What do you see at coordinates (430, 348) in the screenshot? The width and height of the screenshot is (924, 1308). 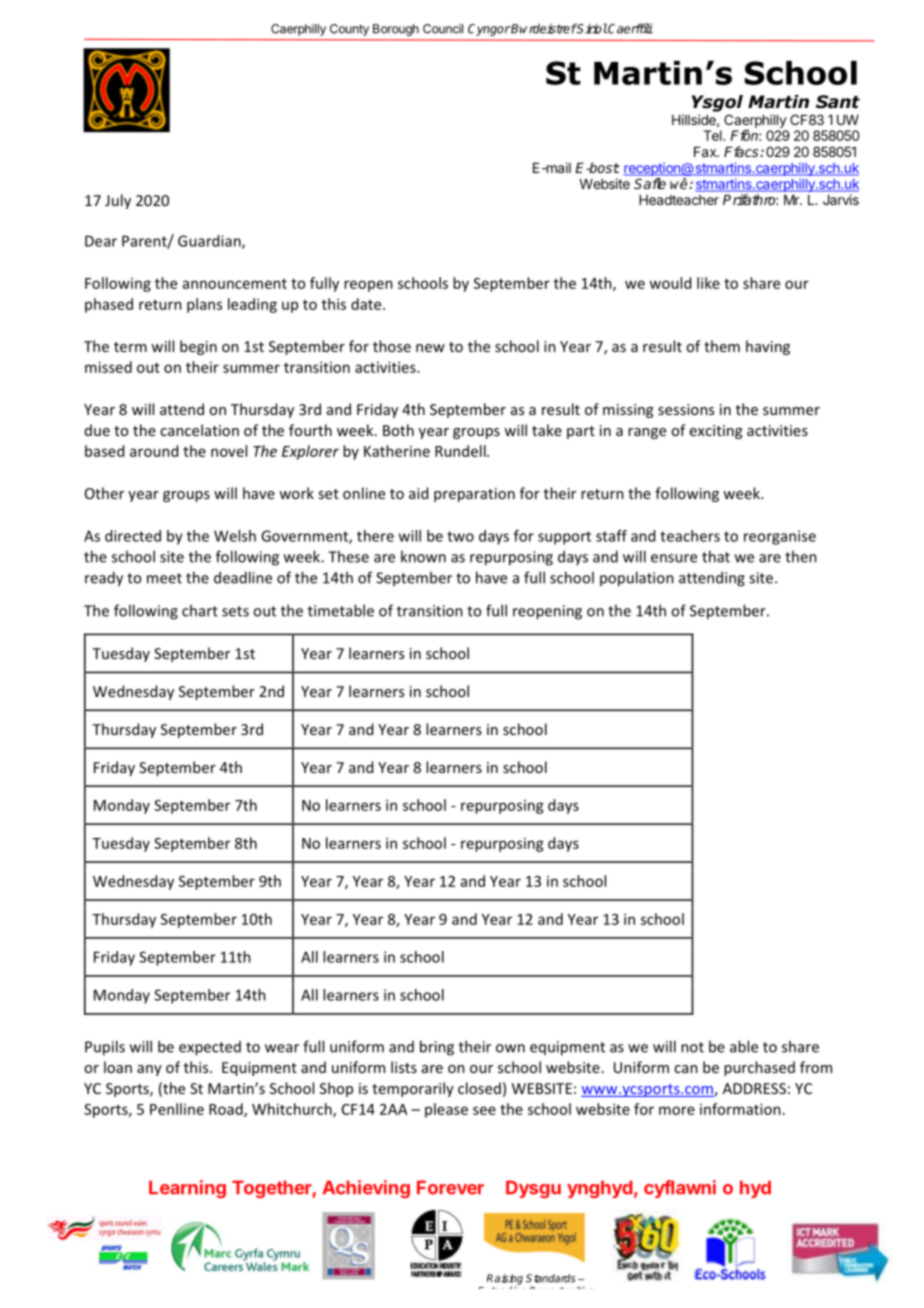 I see `new` at bounding box center [430, 348].
